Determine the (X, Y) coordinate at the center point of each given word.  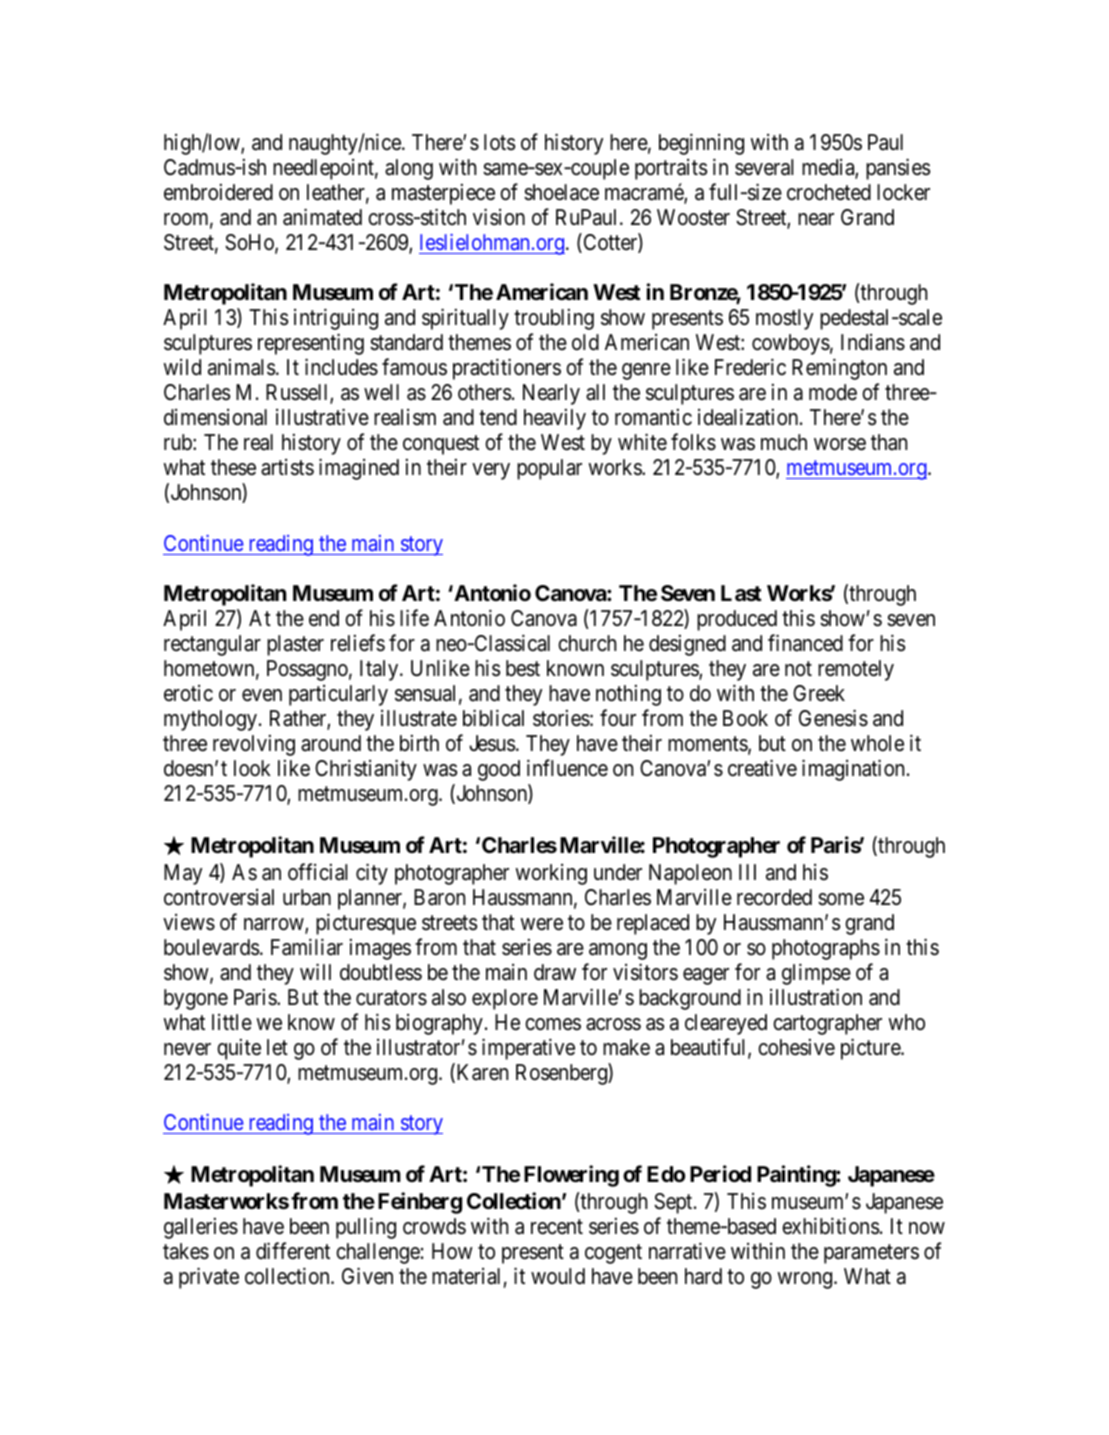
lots (499, 142)
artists (287, 467)
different (293, 1251)
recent (557, 1227)
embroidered (218, 192)
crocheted (829, 192)
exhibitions (830, 1226)
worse (840, 444)
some (841, 899)
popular (549, 469)
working (551, 874)
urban (307, 897)
